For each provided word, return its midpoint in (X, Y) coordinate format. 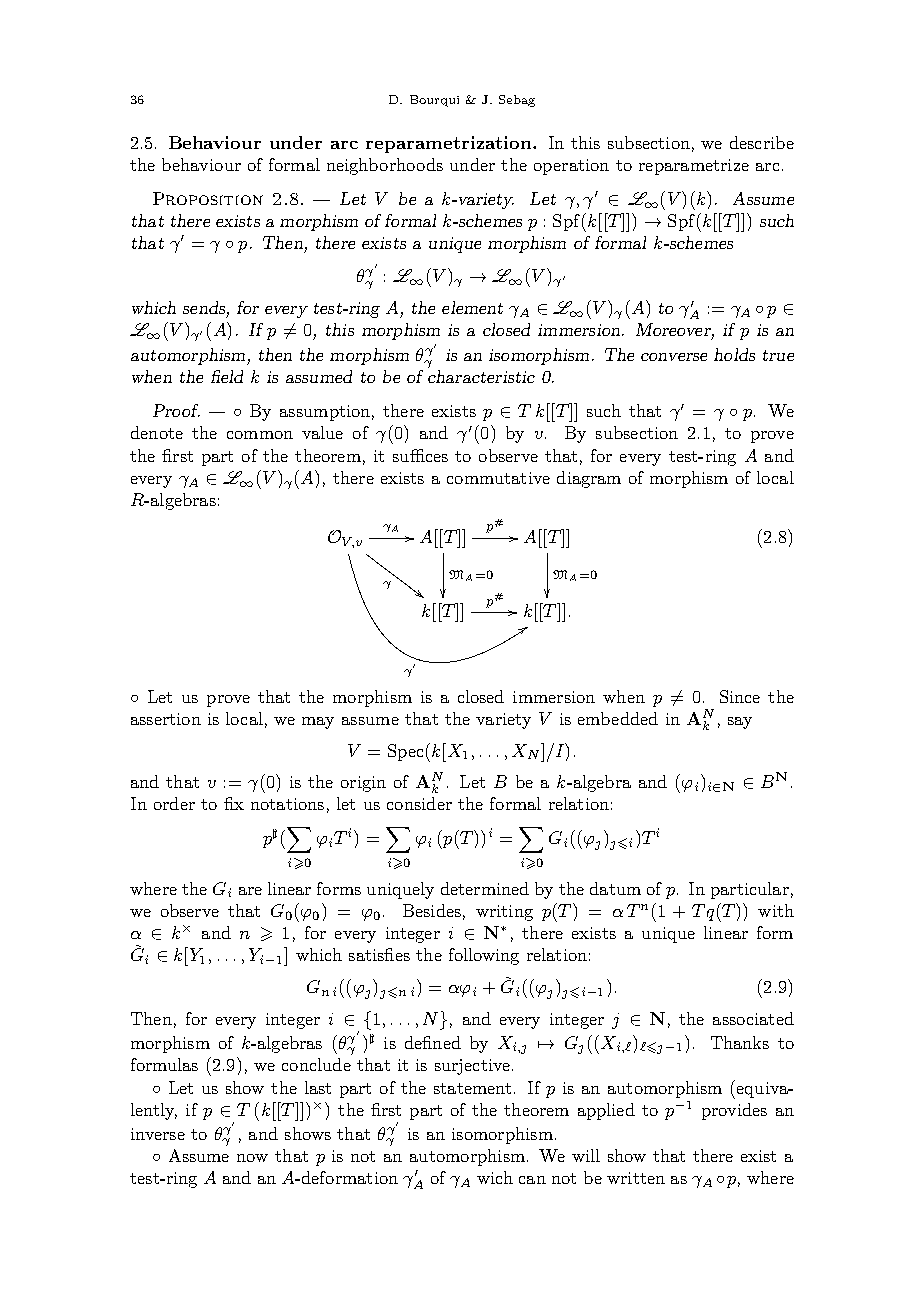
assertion (166, 719)
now (252, 1158)
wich (495, 1177)
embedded (618, 718)
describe (762, 142)
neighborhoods (385, 166)
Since (740, 696)
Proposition (208, 198)
